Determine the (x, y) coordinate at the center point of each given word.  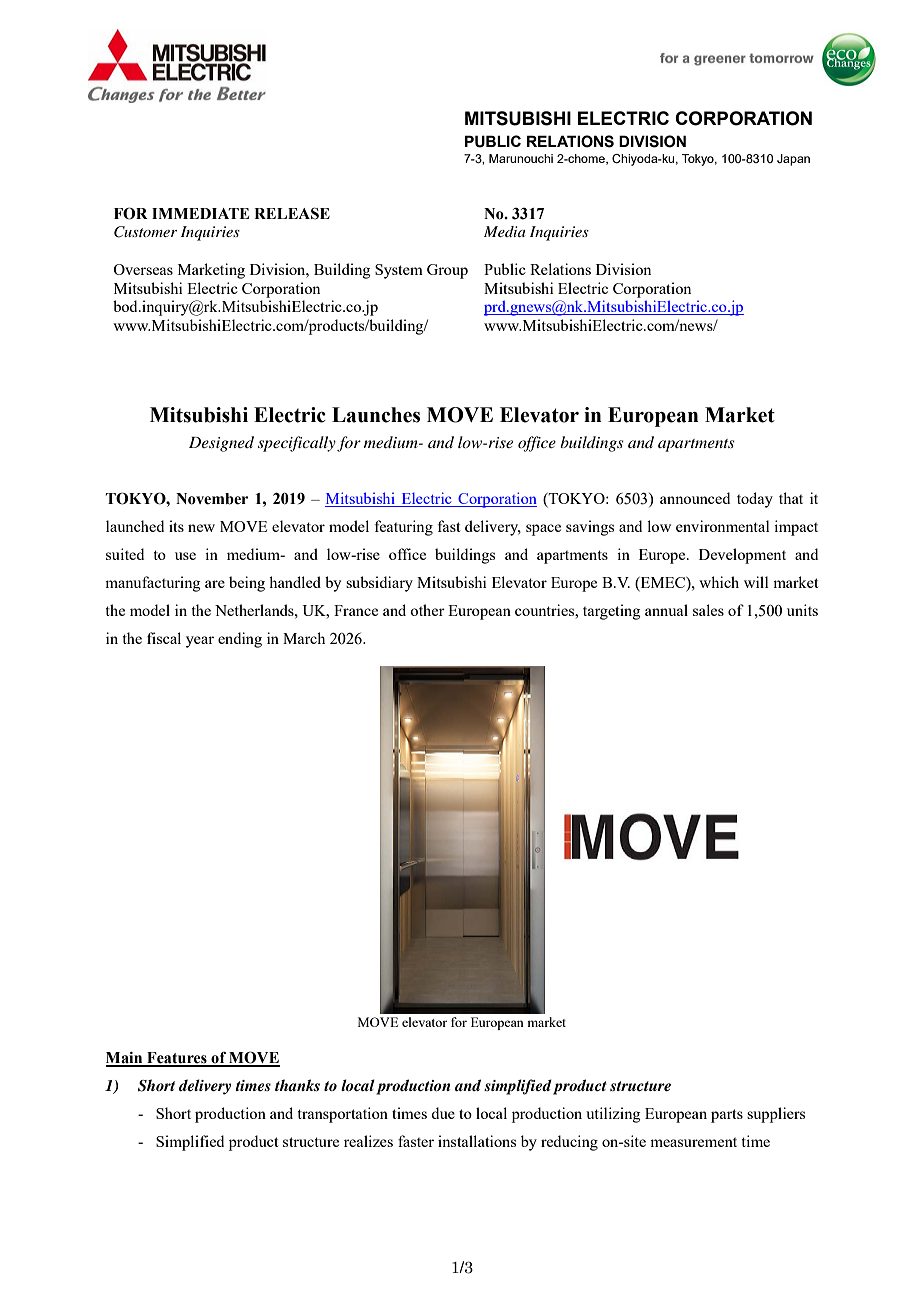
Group (447, 271)
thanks (297, 1085)
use (185, 556)
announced (695, 498)
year (200, 642)
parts (727, 1116)
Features (177, 1059)
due (443, 1113)
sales (708, 610)
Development (742, 556)
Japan (793, 160)
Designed (221, 444)
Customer (145, 232)
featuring (404, 528)
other (427, 610)
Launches (376, 415)
